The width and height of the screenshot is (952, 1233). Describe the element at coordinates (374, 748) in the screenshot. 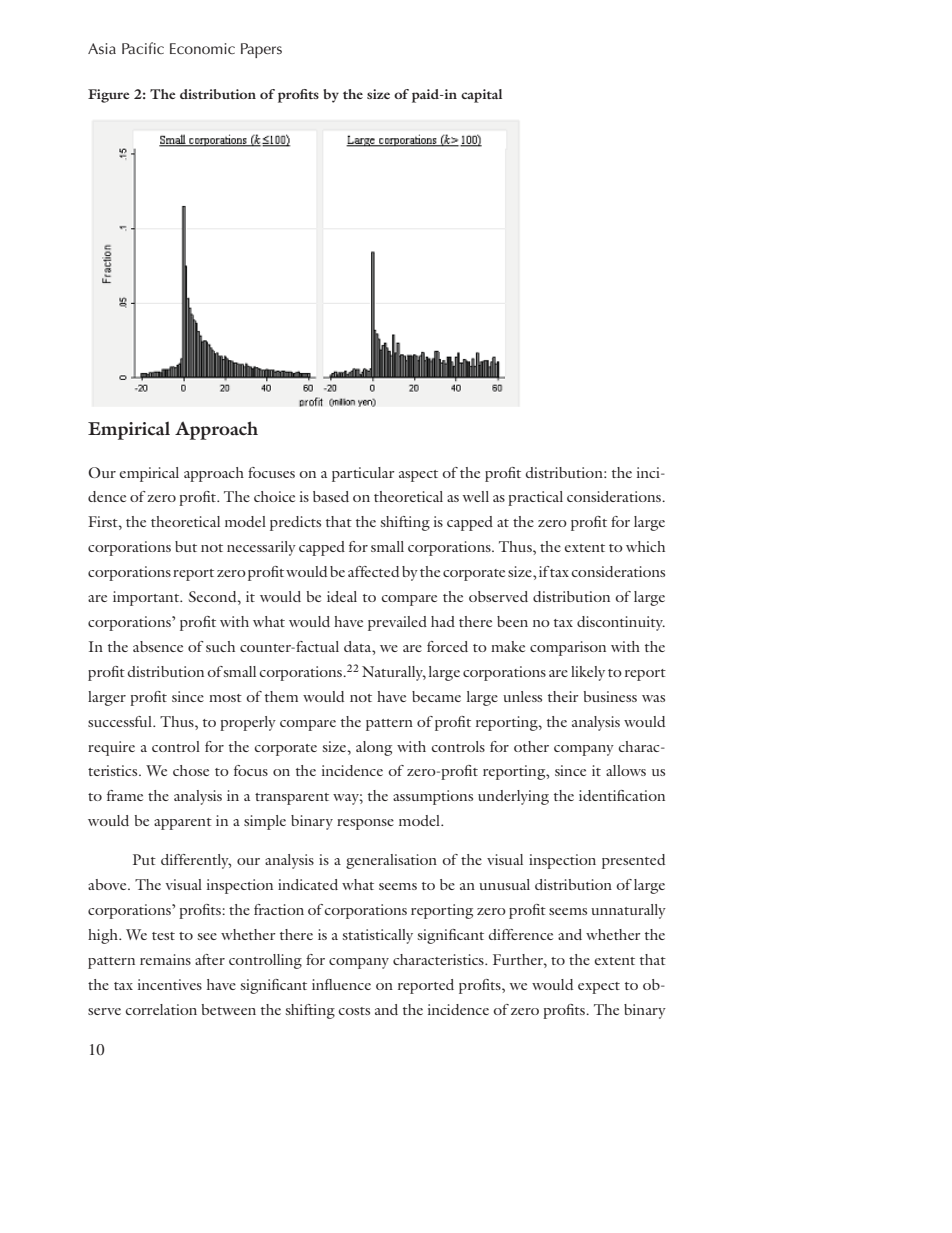

I see `along` at that location.
